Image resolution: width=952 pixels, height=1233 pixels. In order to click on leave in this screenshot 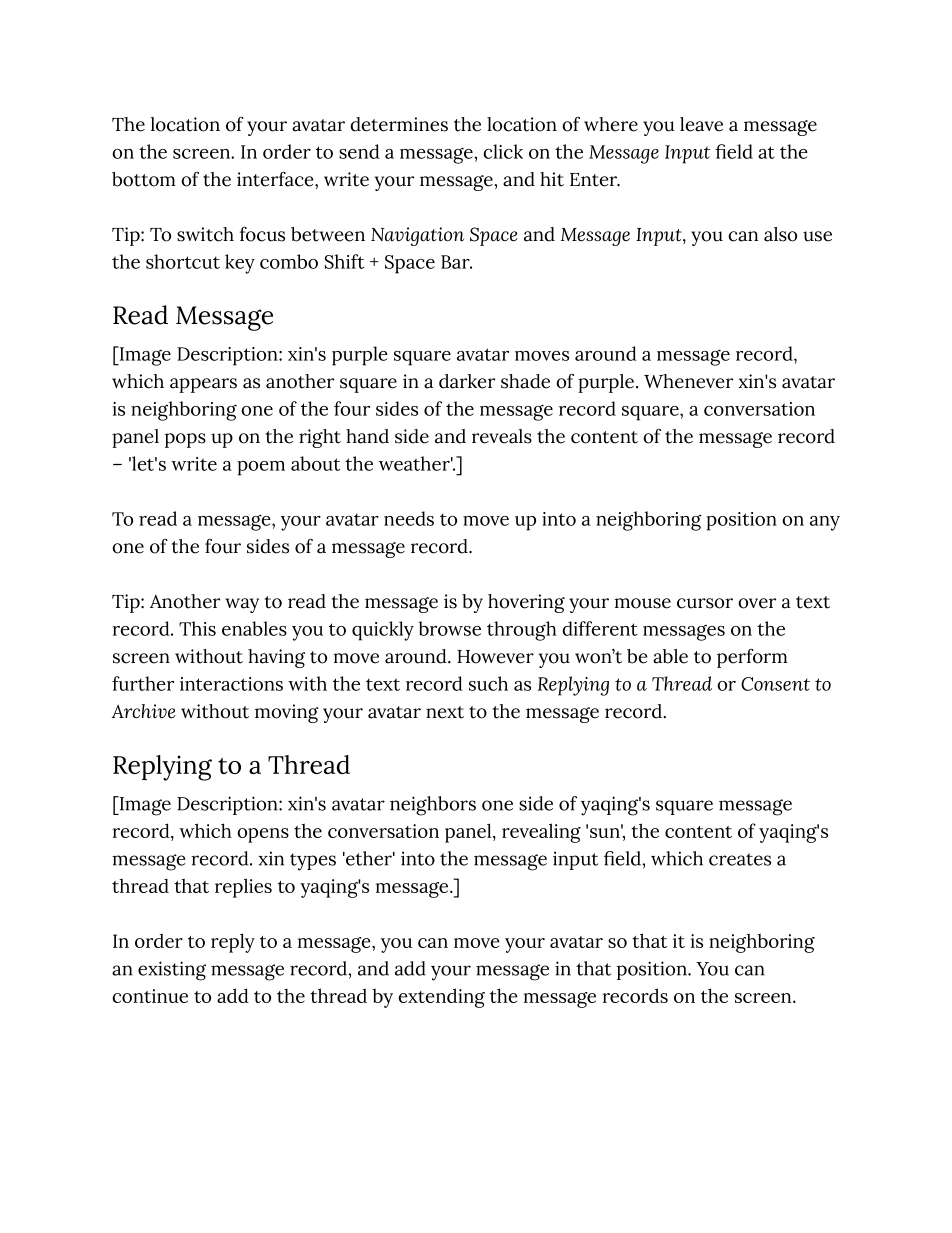, I will do `click(701, 124)`.
